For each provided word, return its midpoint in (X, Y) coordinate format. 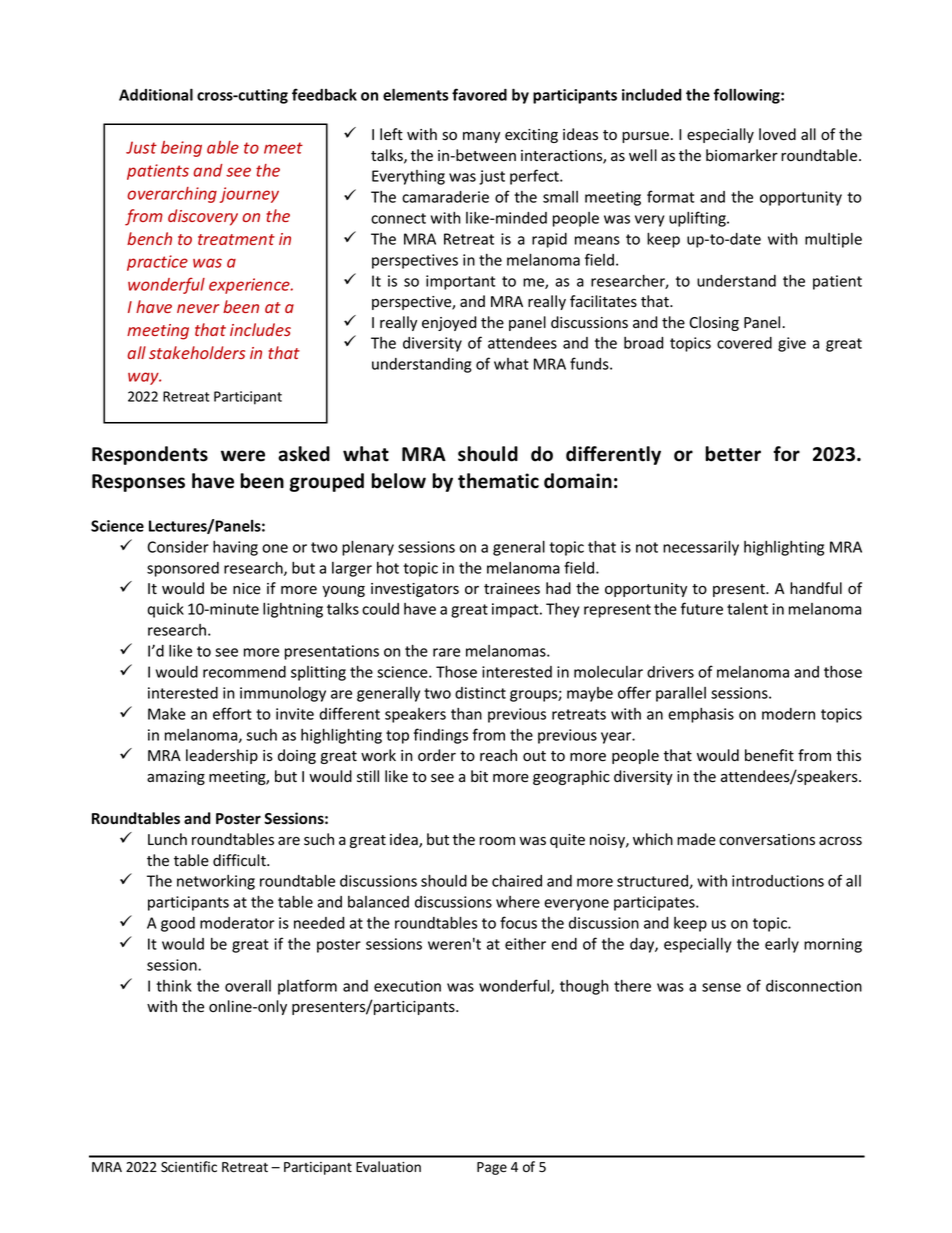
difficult (240, 860)
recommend (244, 672)
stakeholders (197, 352)
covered (744, 343)
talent (747, 609)
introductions (778, 881)
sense (721, 987)
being (181, 149)
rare (446, 652)
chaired (517, 881)
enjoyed (449, 323)
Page (492, 1168)
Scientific (189, 1166)
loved (777, 134)
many (481, 137)
